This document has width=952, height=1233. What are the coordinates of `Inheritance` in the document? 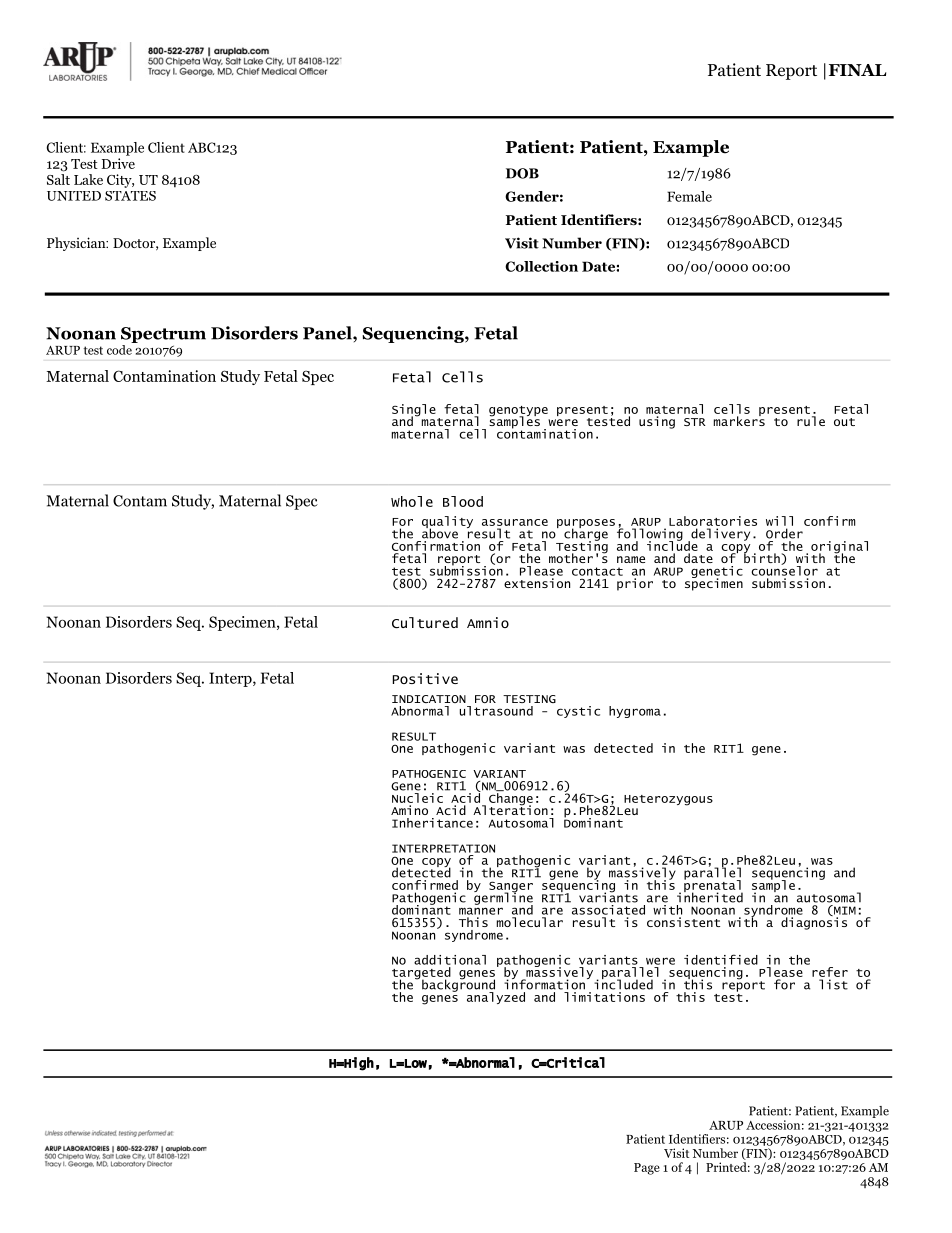 It's located at (432, 823).
